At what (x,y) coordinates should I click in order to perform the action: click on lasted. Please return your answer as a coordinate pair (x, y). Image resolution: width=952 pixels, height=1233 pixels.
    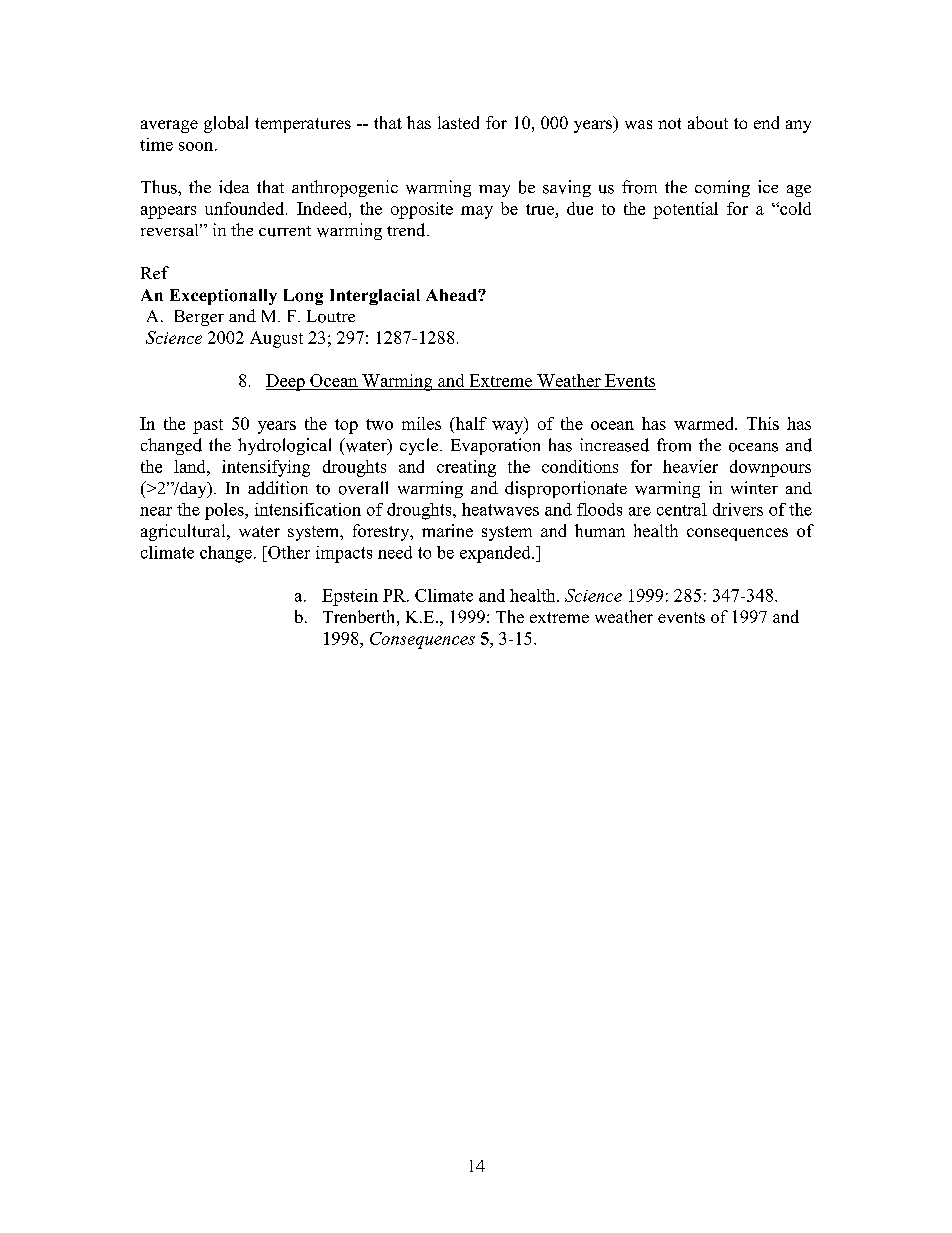
    Looking at the image, I should click on (458, 122).
